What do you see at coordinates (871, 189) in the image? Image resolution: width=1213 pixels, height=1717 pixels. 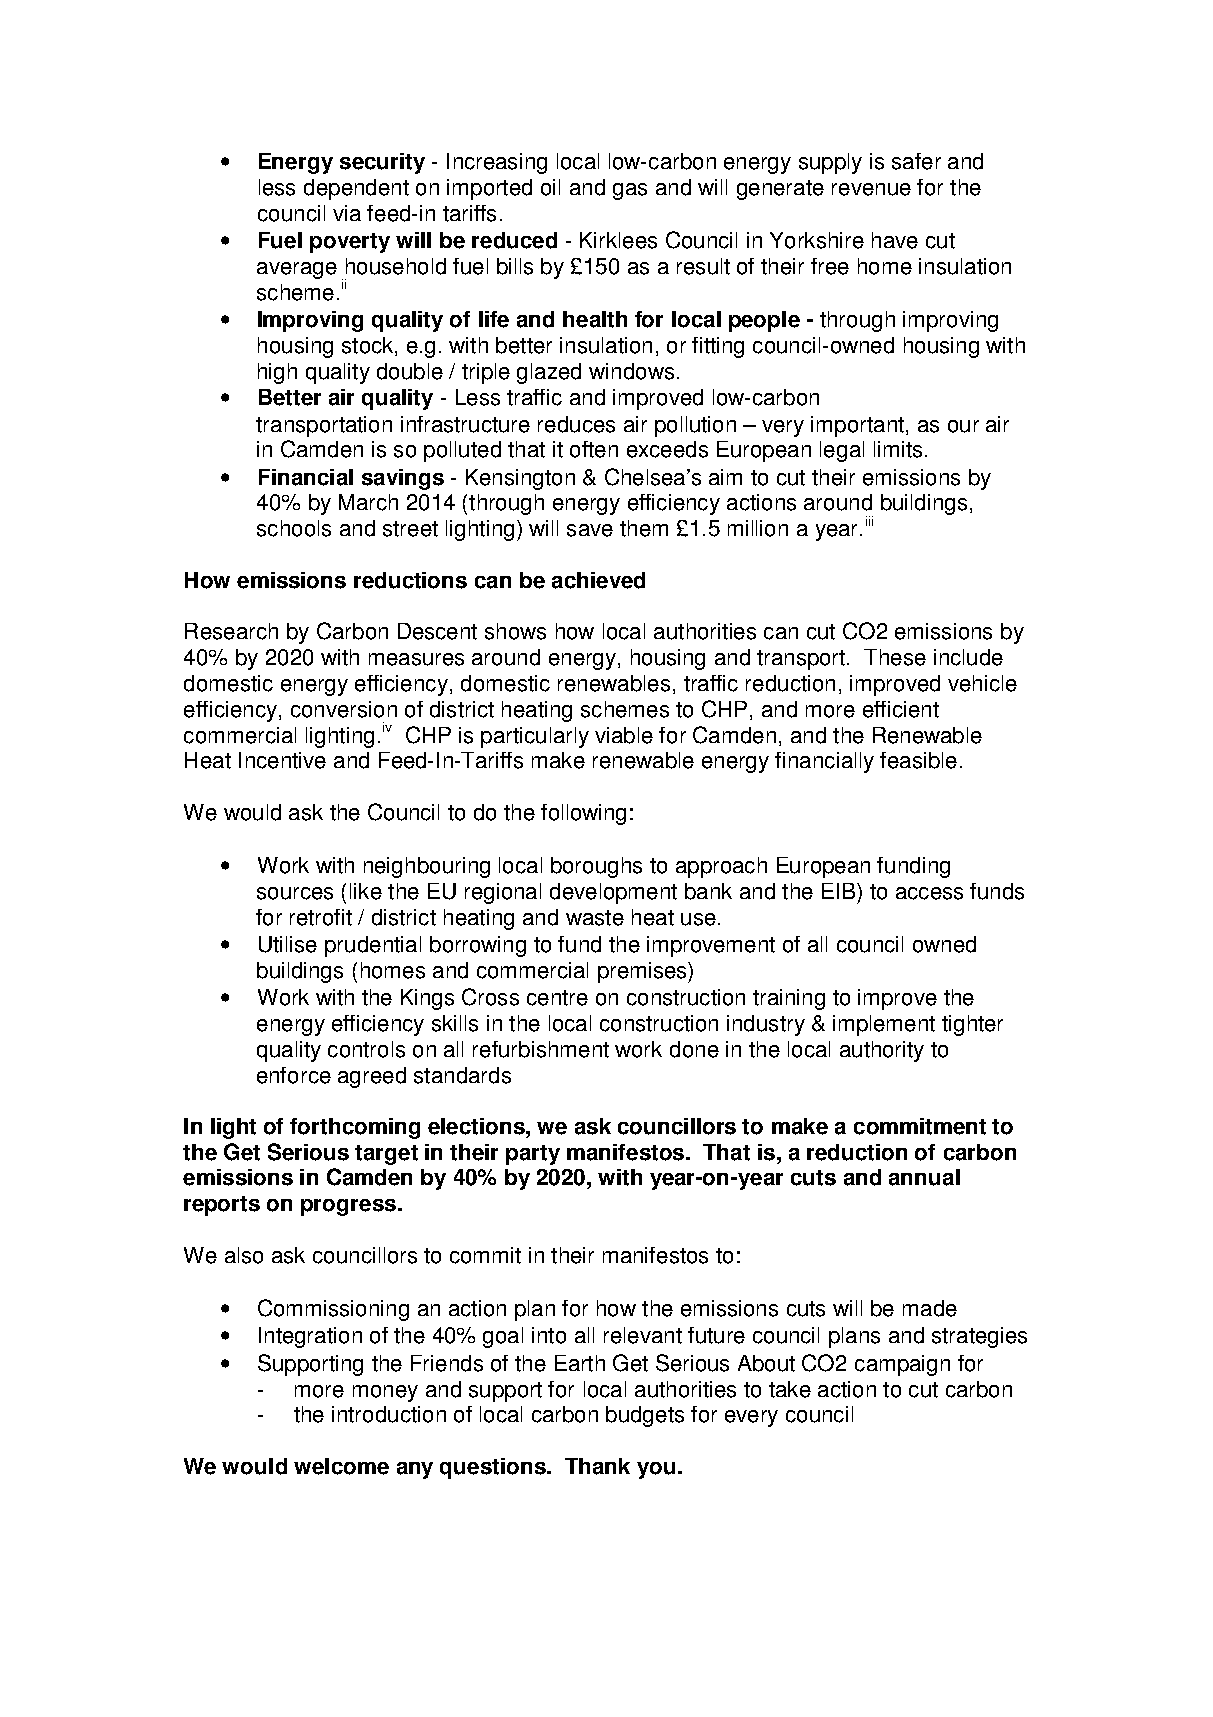 I see `revenue` at bounding box center [871, 189].
